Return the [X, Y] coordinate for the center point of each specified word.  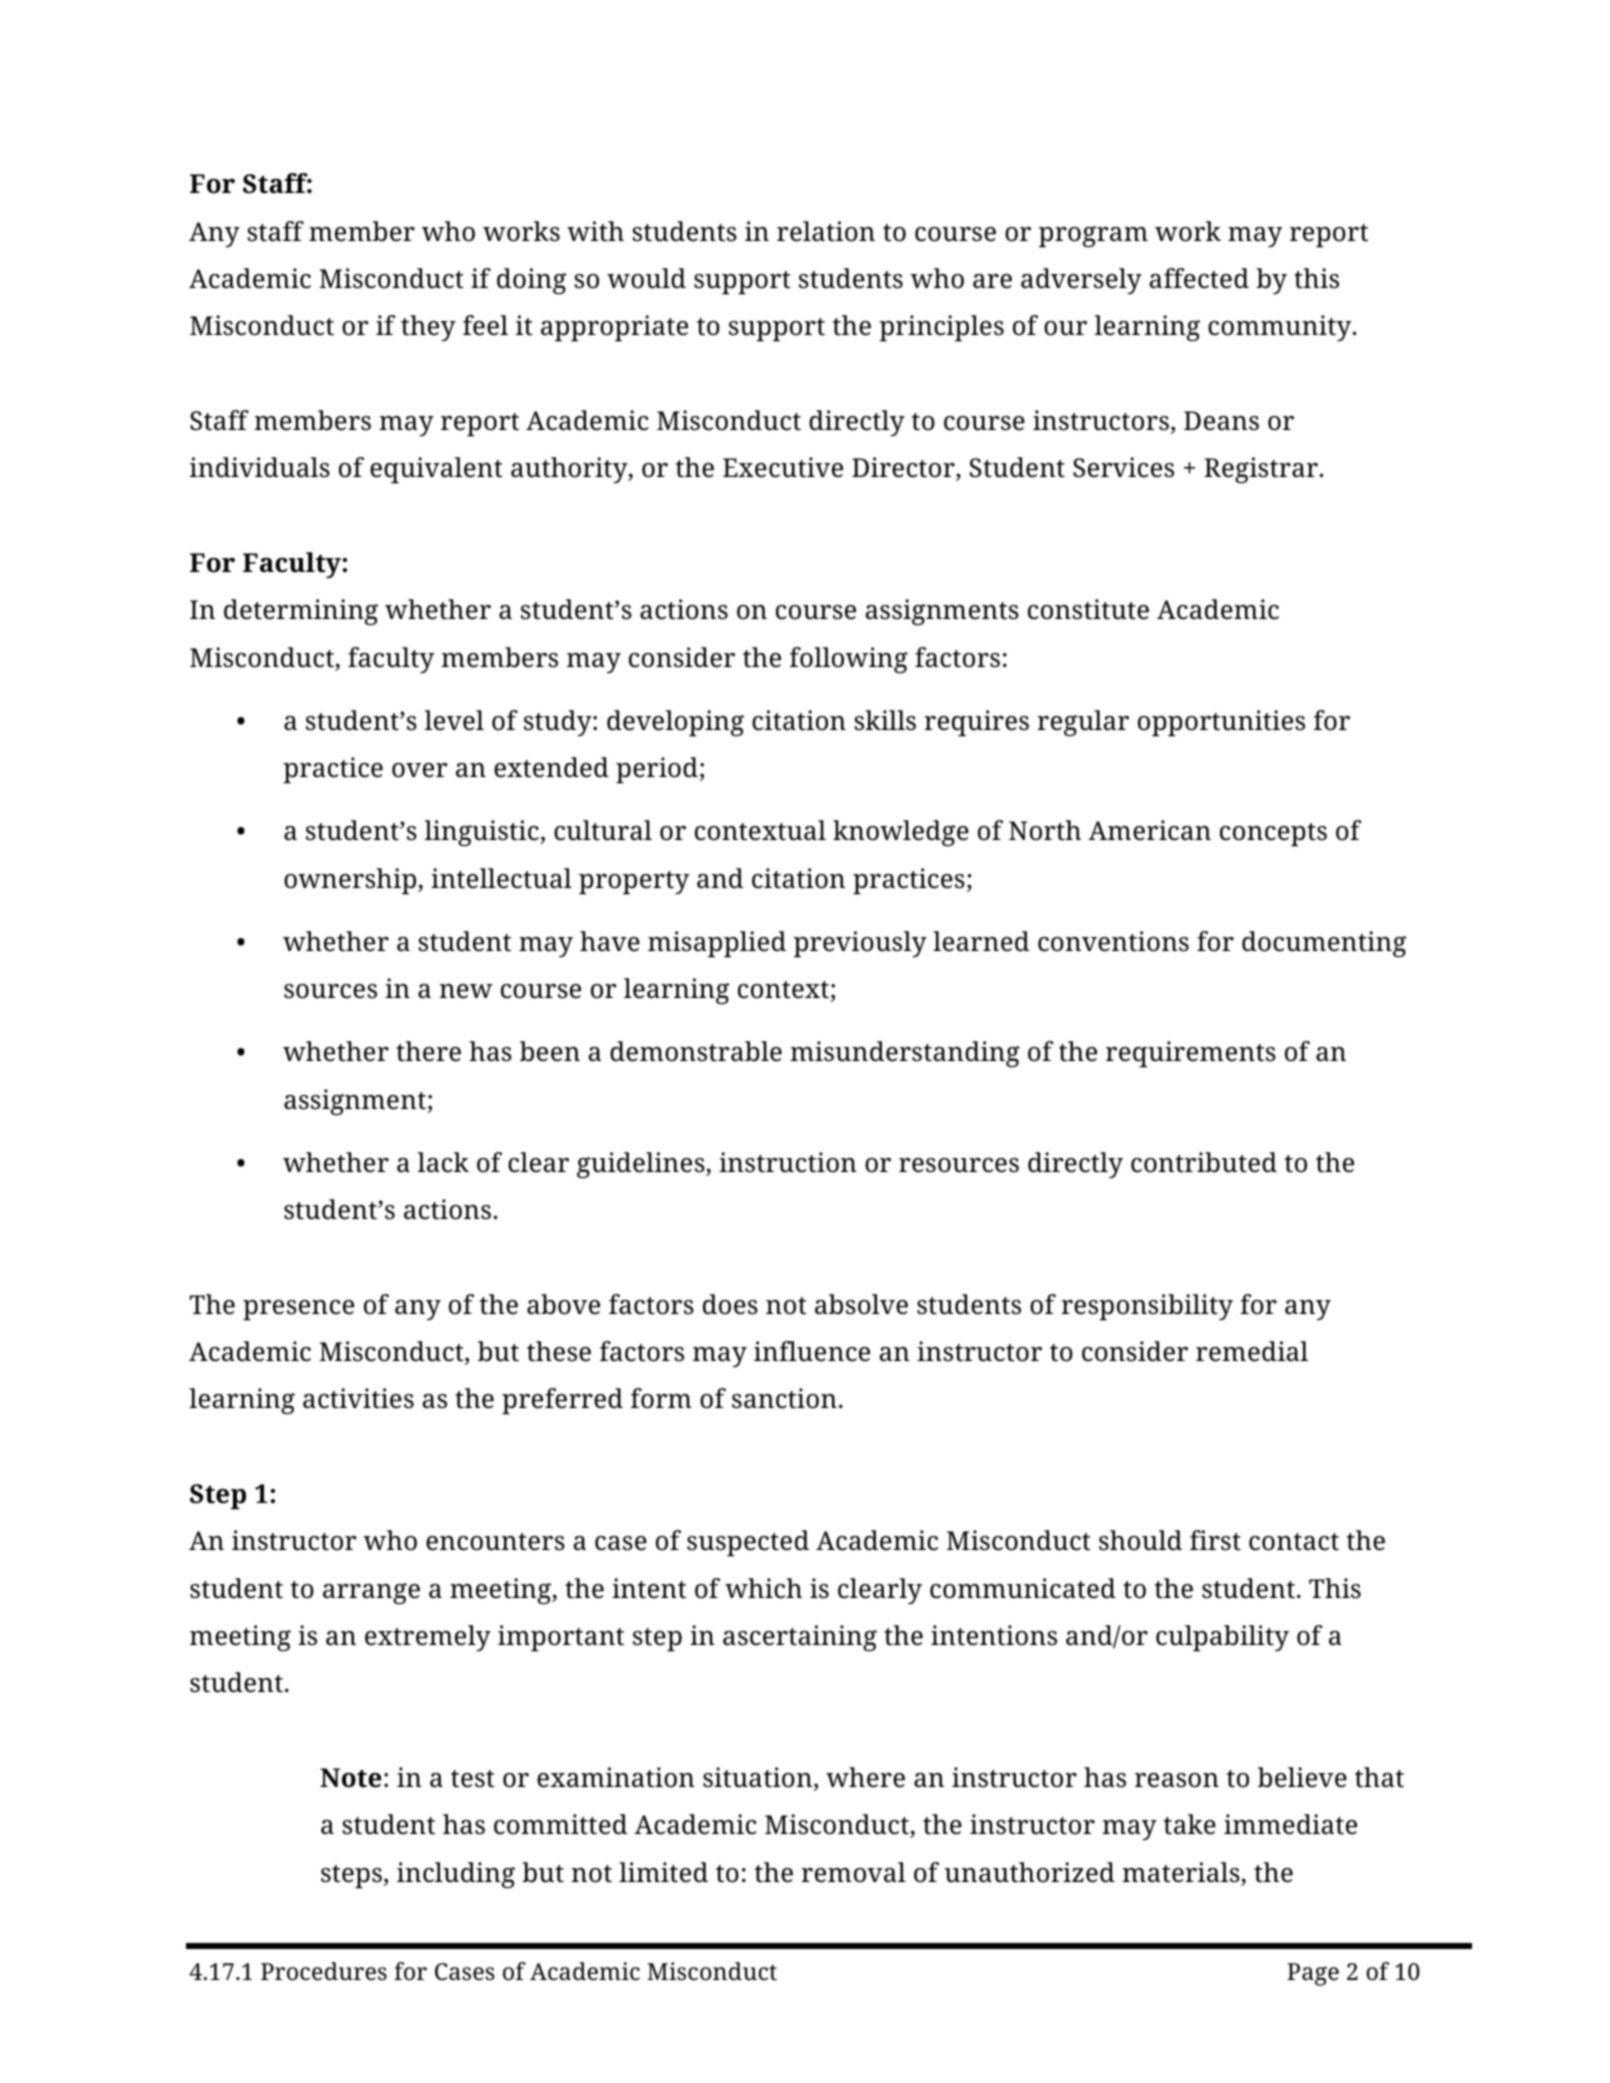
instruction [788, 1162]
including [456, 1875]
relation [826, 231]
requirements [1191, 1054]
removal [854, 1872]
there [428, 1051]
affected [1199, 278]
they [428, 328]
